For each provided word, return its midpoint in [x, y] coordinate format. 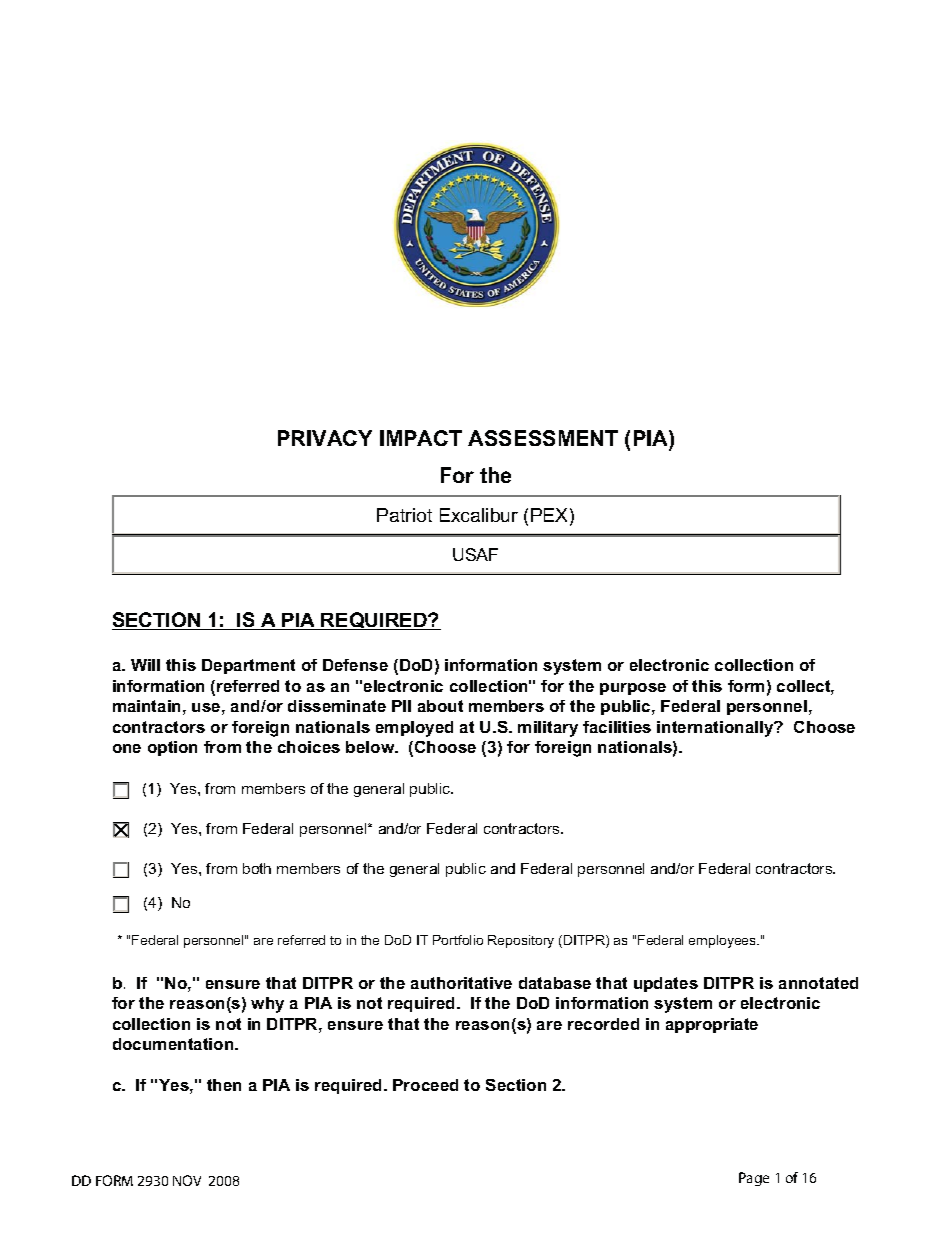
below [371, 747]
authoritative [461, 983]
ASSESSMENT [543, 438]
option [172, 748]
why [267, 1005]
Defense [355, 665]
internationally [716, 729]
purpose [633, 689]
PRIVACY [325, 438]
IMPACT [421, 438]
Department [248, 666]
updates [666, 984]
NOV [187, 1180]
